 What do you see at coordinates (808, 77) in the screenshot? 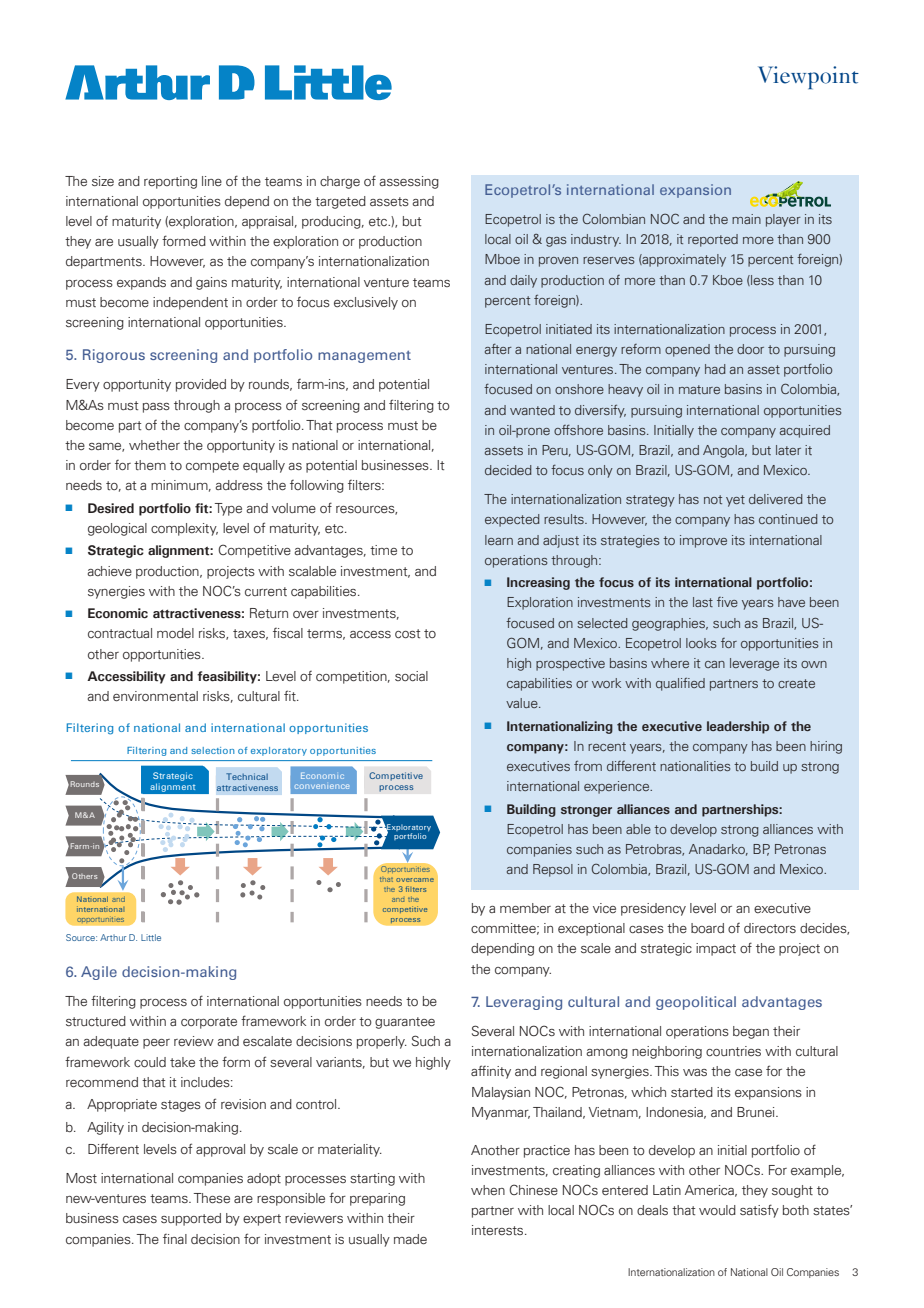
I see `Viewpoint` at bounding box center [808, 77].
